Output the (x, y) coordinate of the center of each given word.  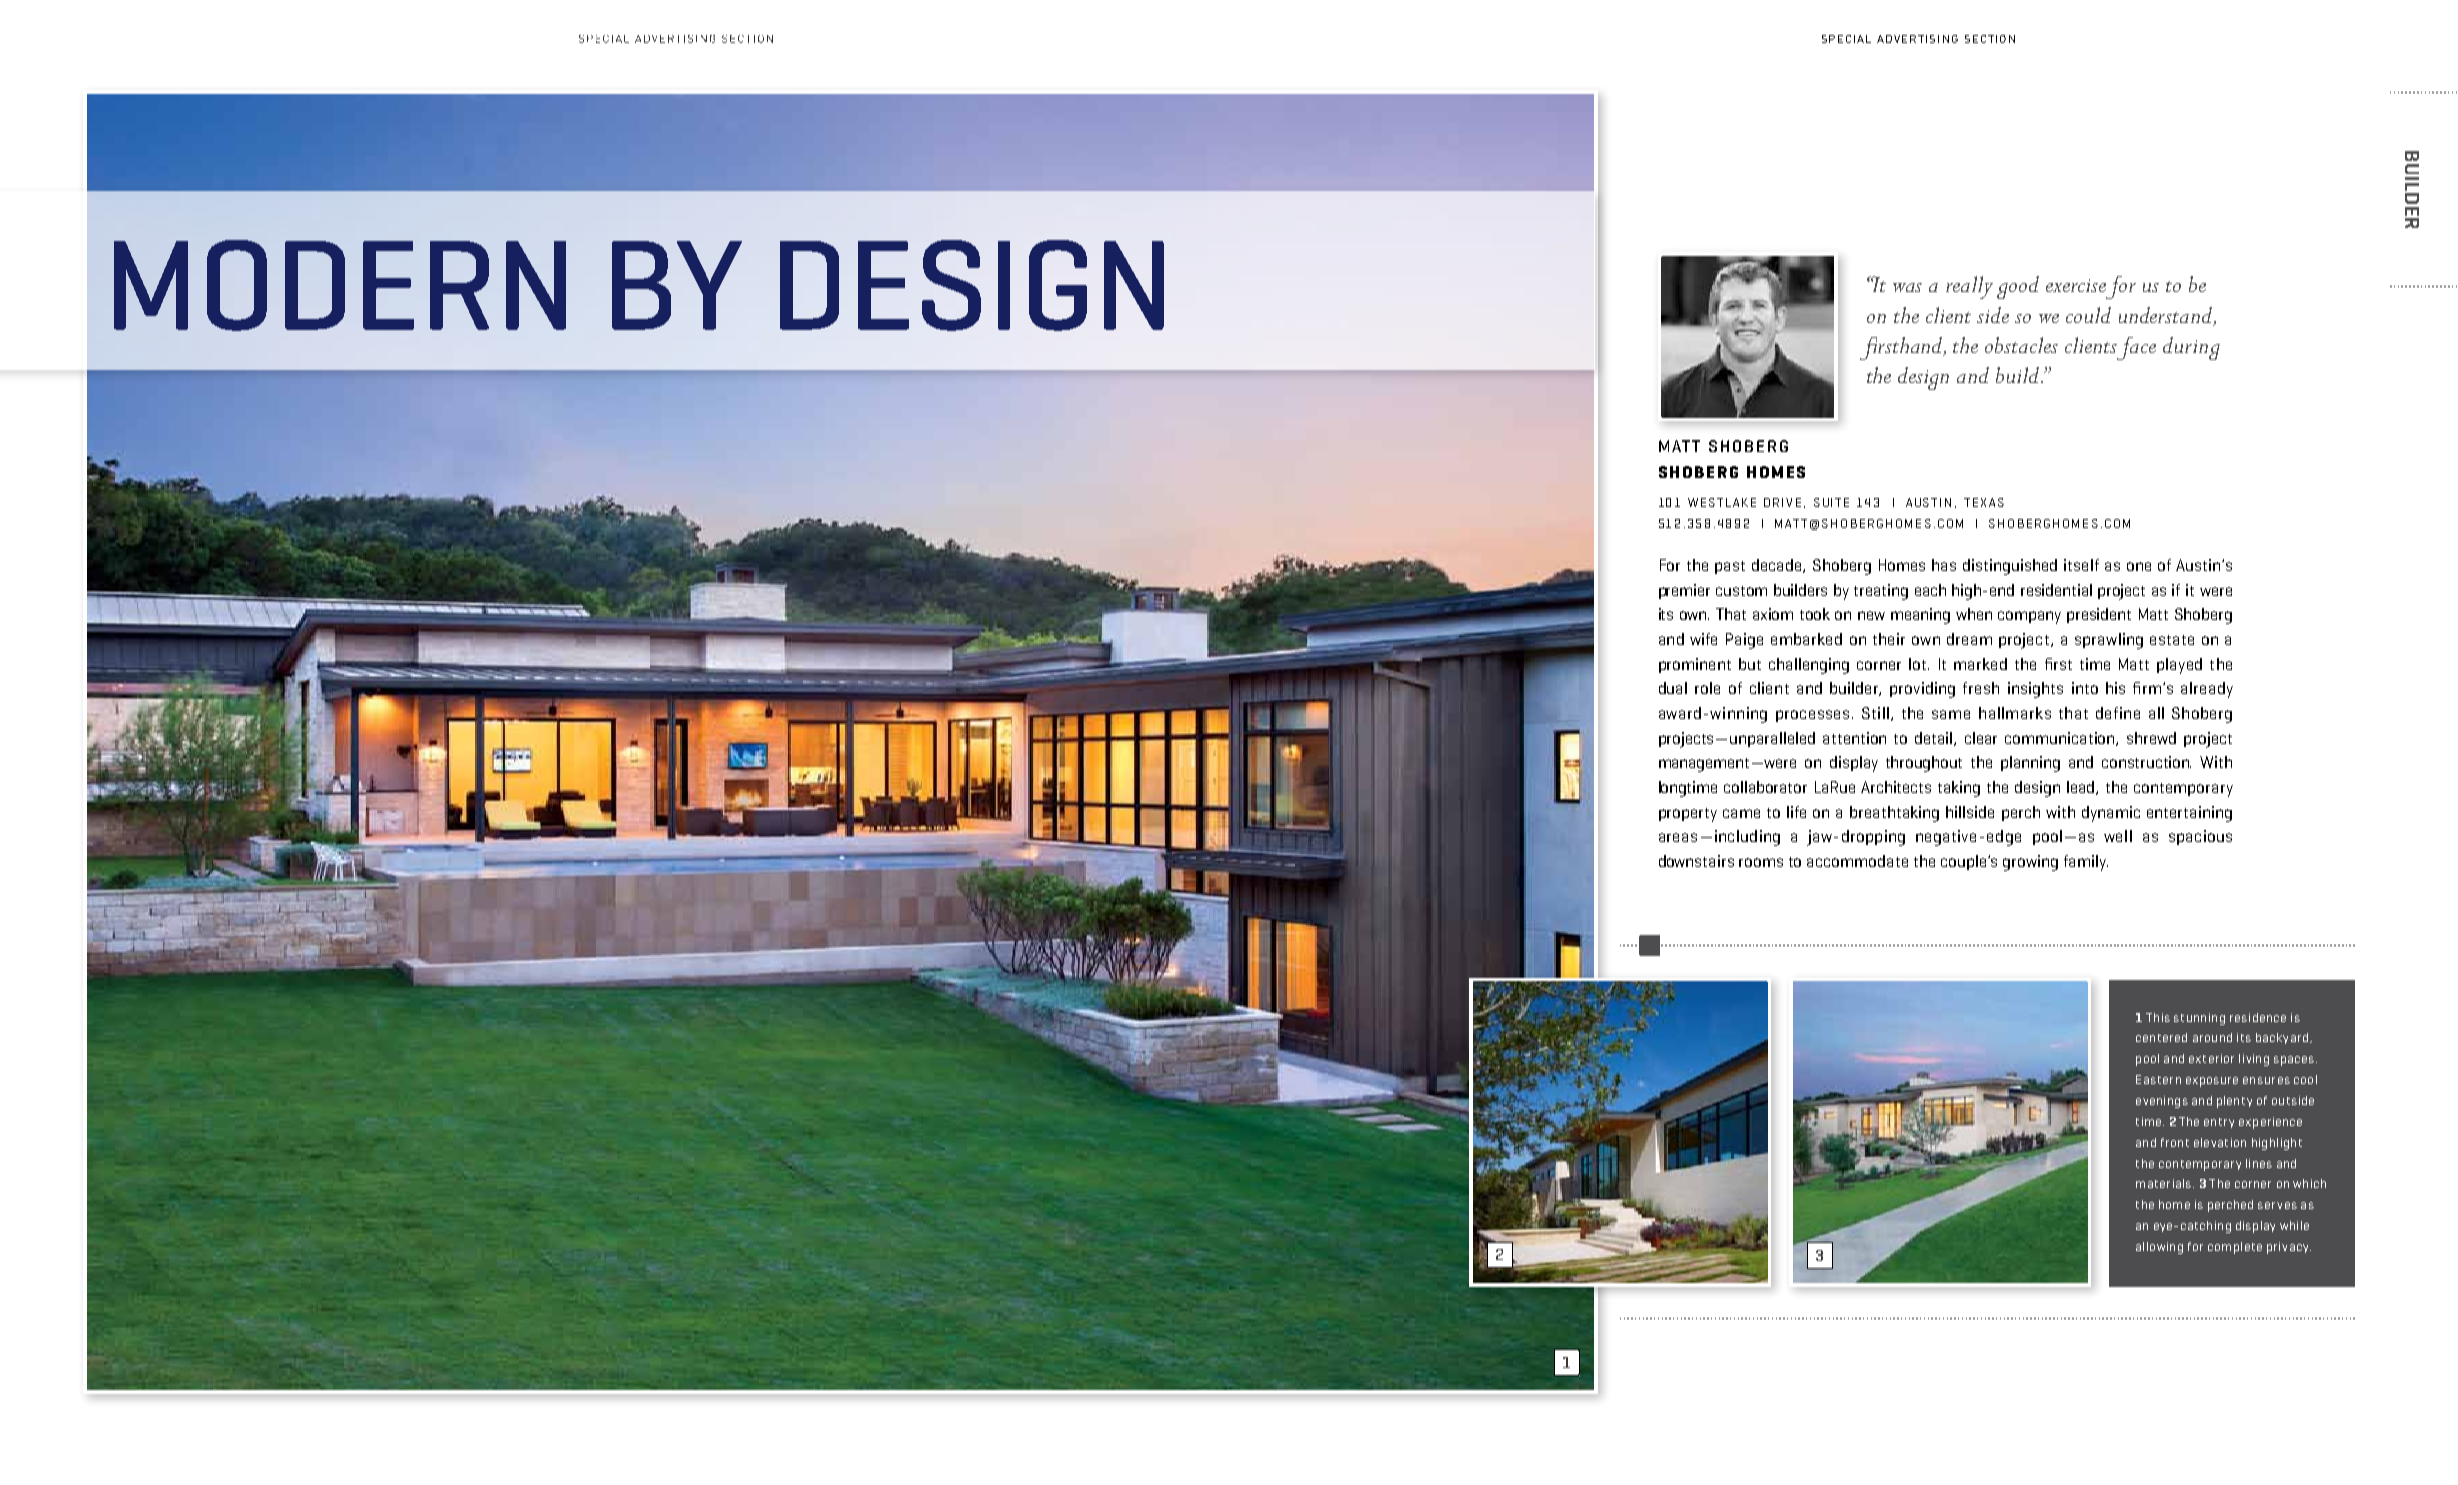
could (2088, 315)
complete (2235, 1248)
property (1688, 815)
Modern (340, 285)
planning (2030, 764)
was (1907, 287)
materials (2165, 1183)
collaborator (1765, 787)
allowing (2159, 1248)
